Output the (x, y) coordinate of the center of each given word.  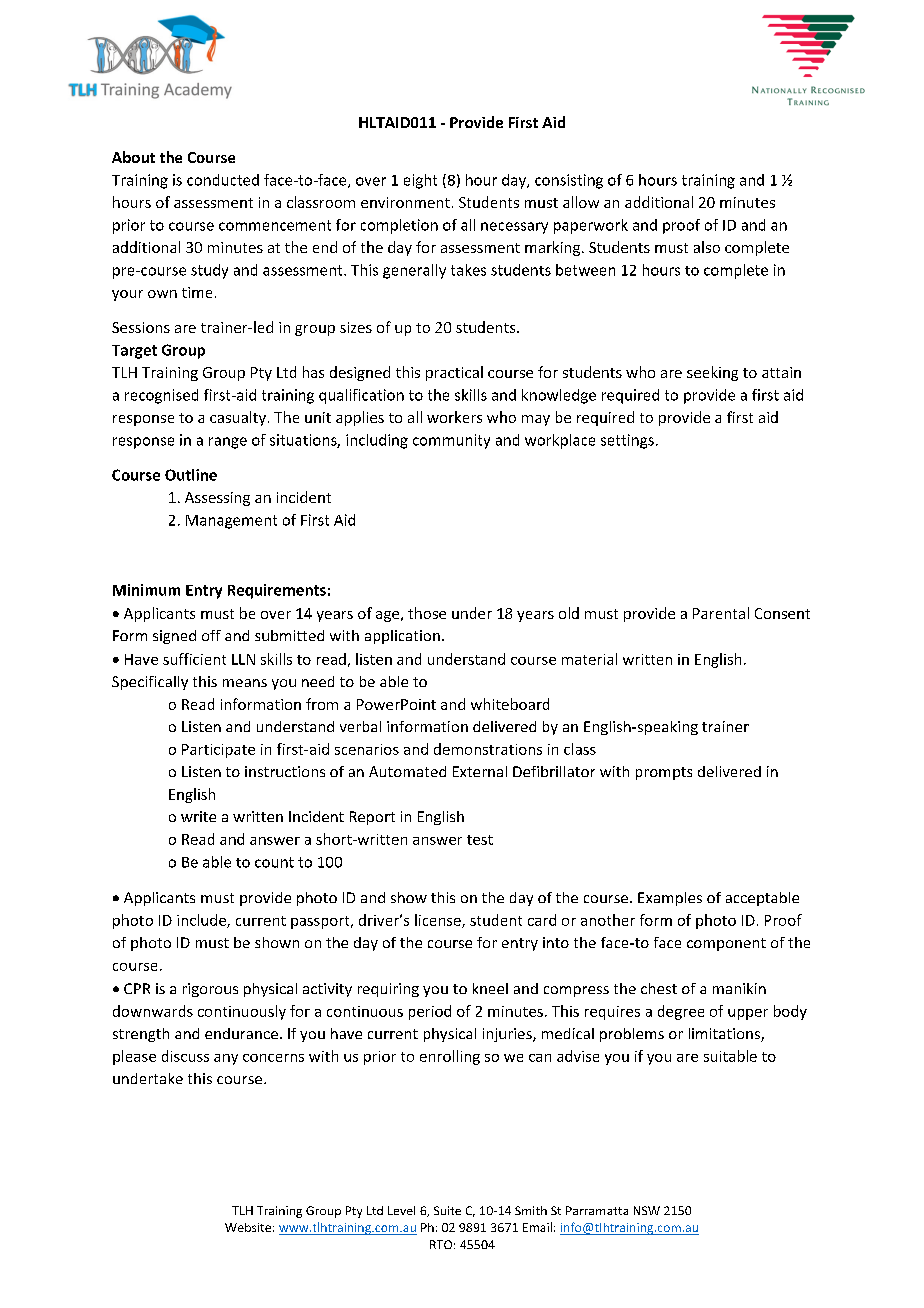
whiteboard (510, 704)
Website (248, 1227)
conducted (223, 180)
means (245, 683)
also (707, 247)
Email (537, 1227)
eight (420, 181)
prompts (664, 773)
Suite (447, 1210)
